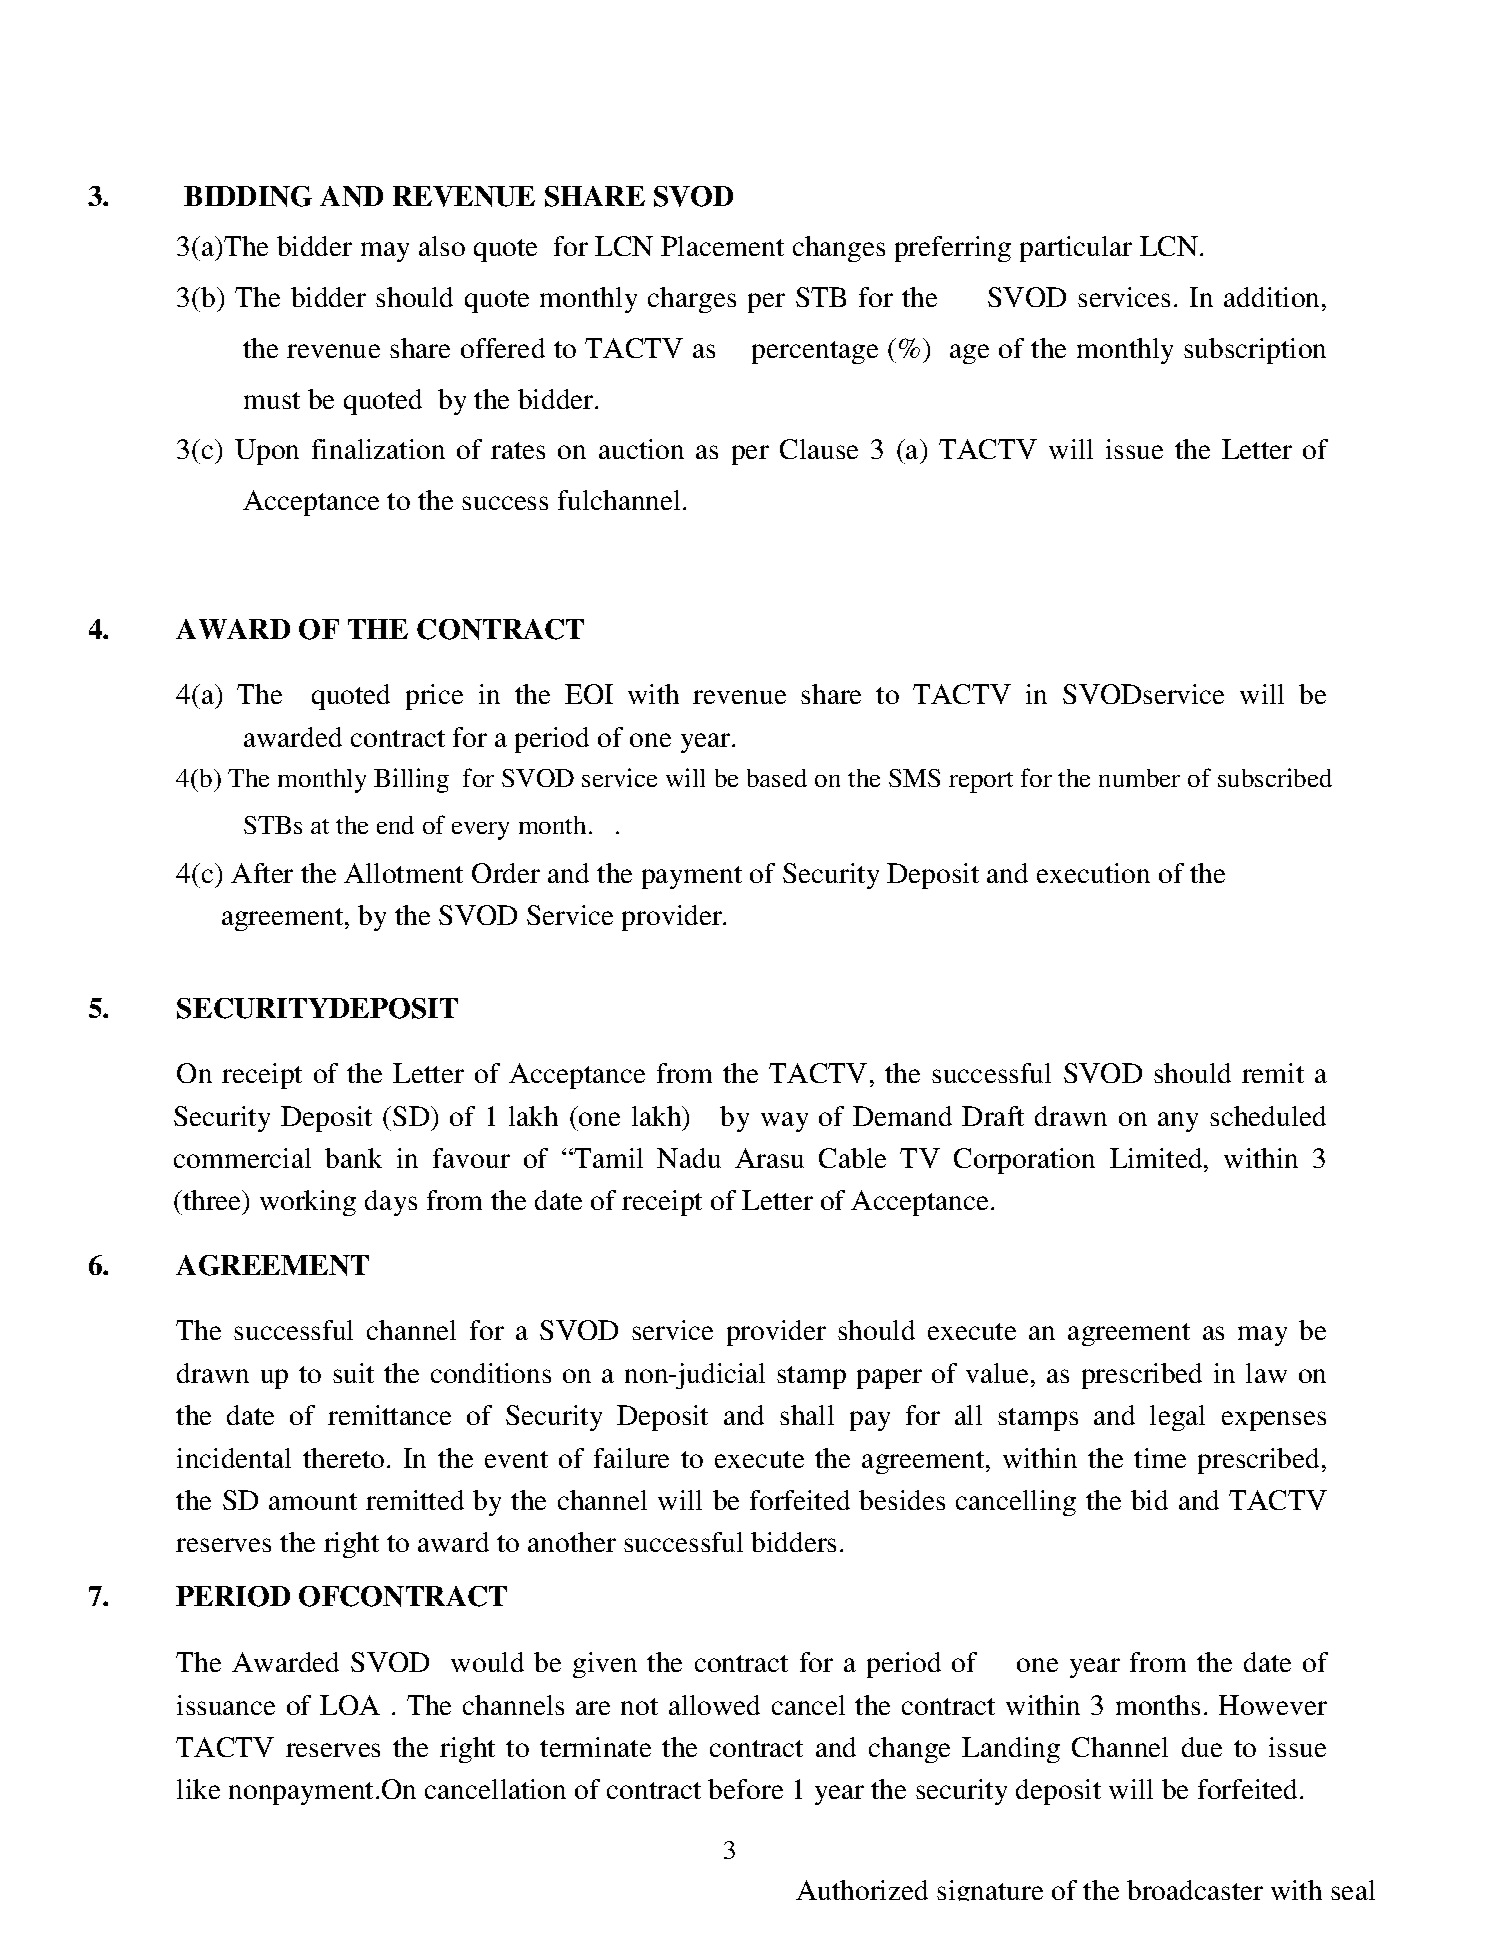  I want to click on way, so click(784, 1122).
